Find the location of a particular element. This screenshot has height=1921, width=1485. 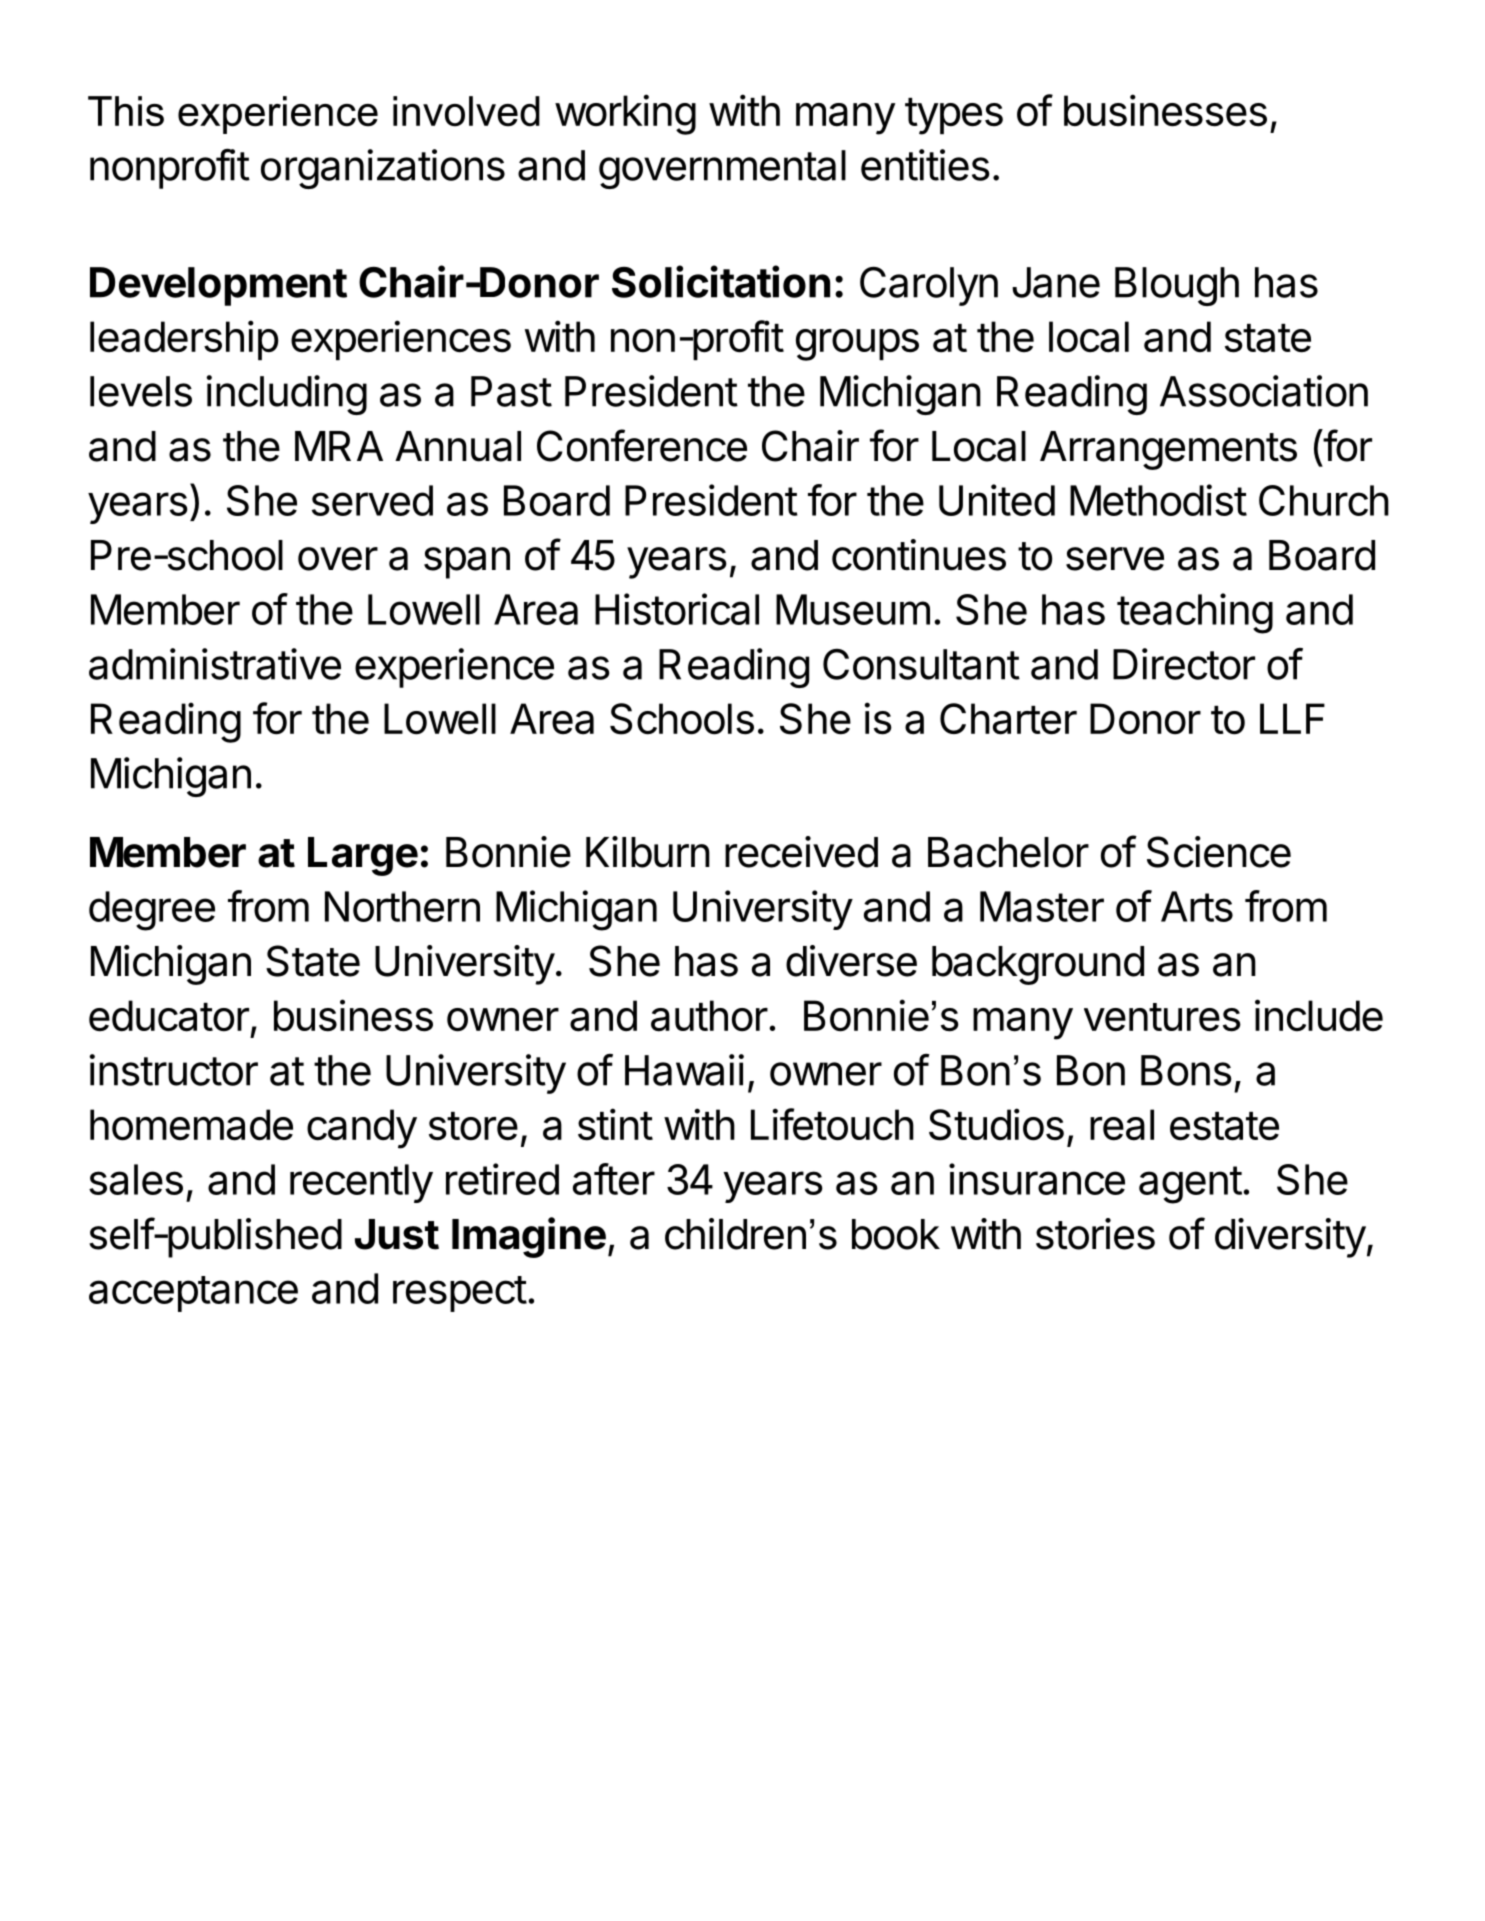

administrative is located at coordinates (215, 664).
